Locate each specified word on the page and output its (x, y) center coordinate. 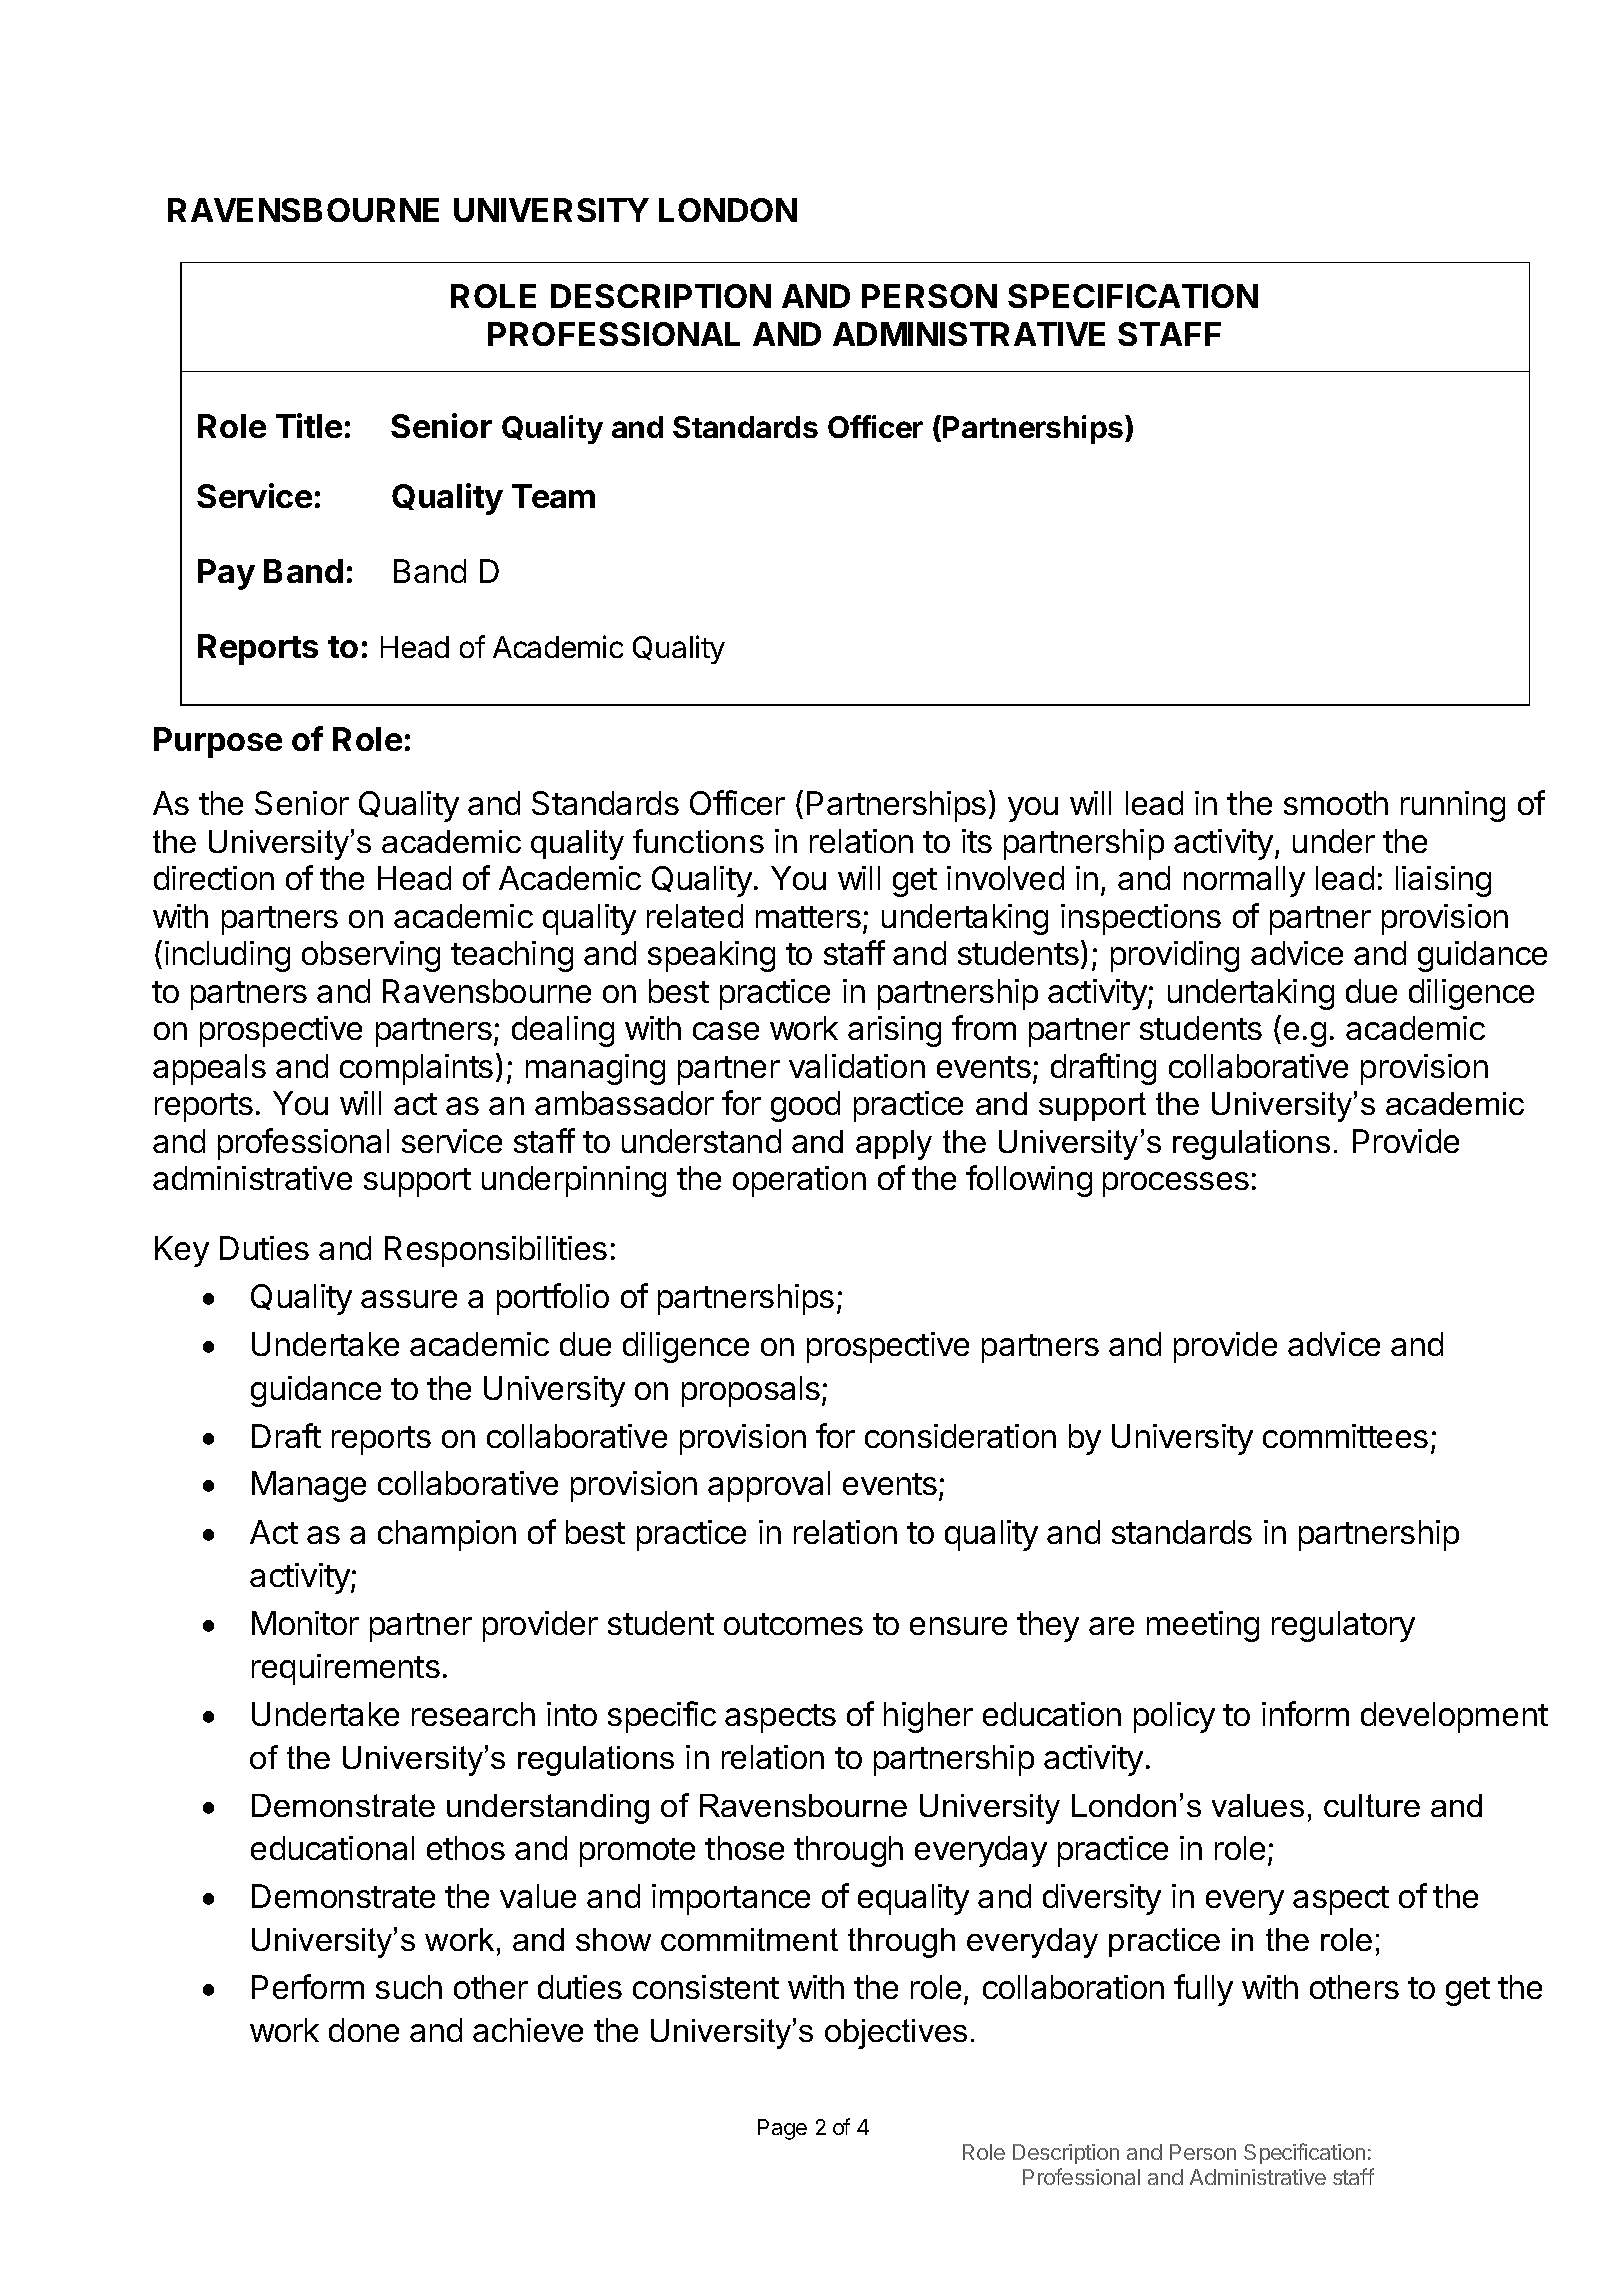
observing (371, 956)
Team (553, 496)
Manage (309, 1486)
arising (894, 1031)
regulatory (1343, 1626)
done (364, 2030)
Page (782, 2129)
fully (1203, 1990)
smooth (1336, 803)
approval (769, 1486)
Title (309, 425)
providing (1175, 956)
